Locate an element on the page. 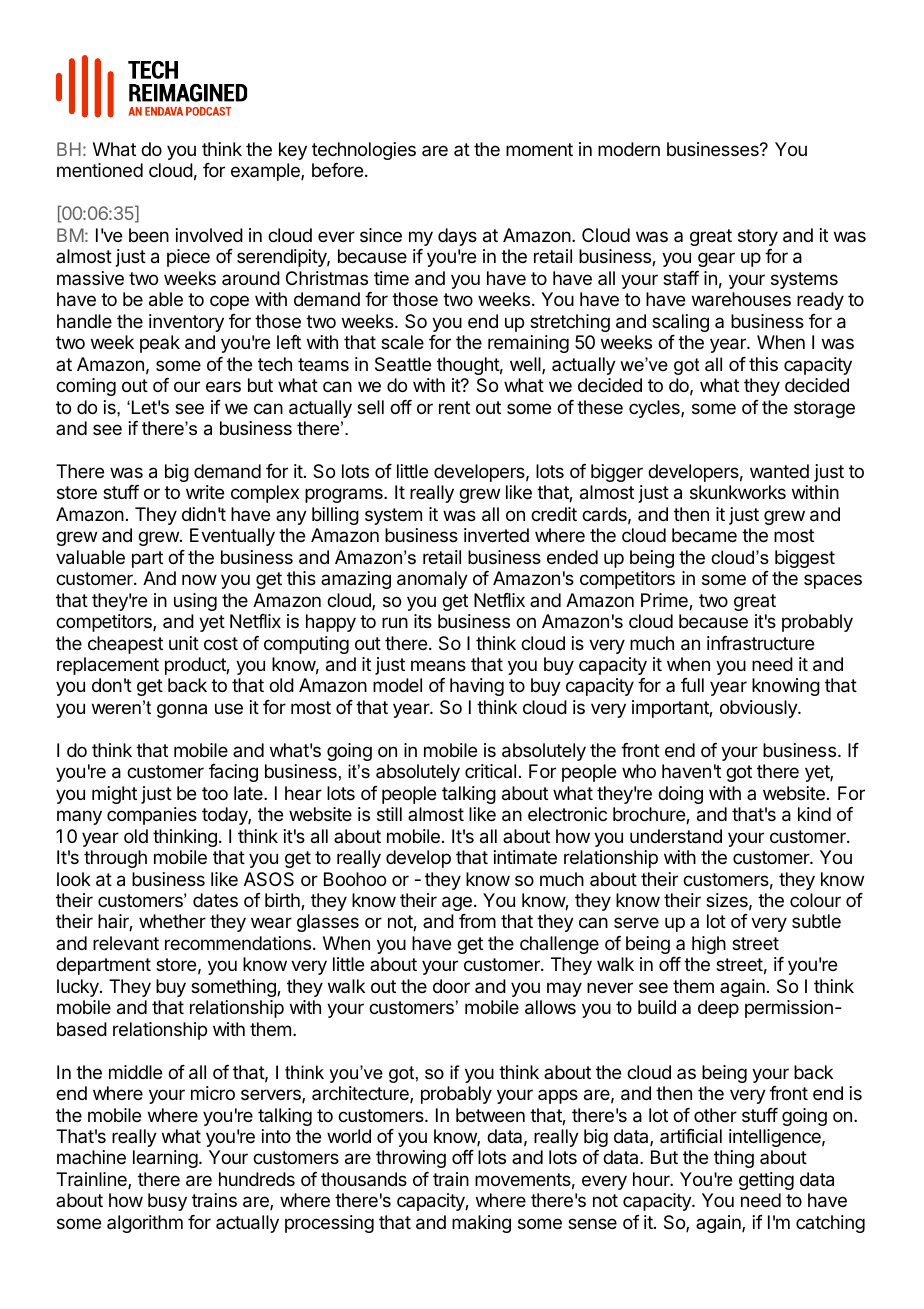 The image size is (924, 1309). story is located at coordinates (758, 237).
